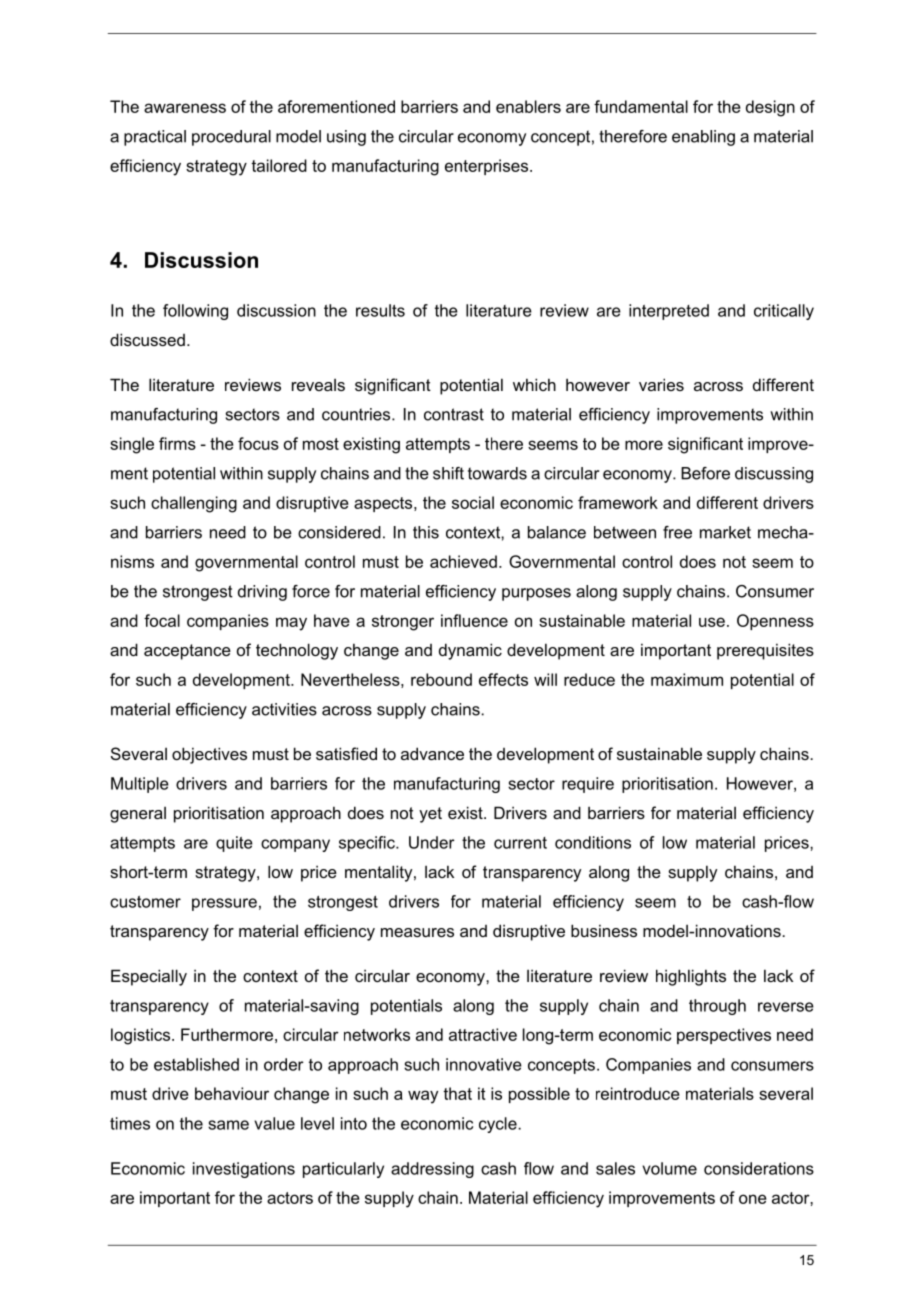  What do you see at coordinates (380, 310) in the screenshot?
I see `results` at bounding box center [380, 310].
